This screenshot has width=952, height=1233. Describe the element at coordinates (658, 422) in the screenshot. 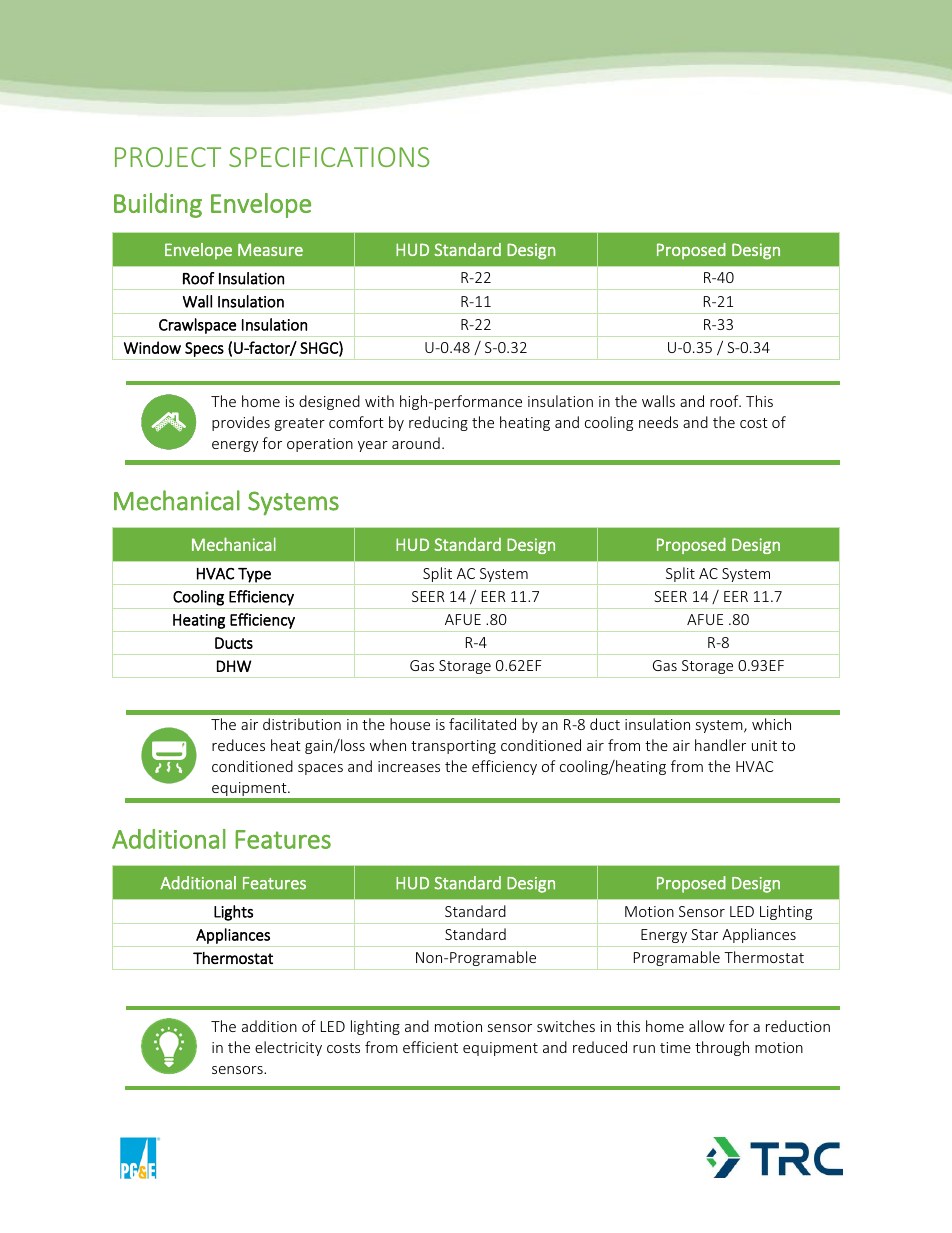

I see `needs` at that location.
